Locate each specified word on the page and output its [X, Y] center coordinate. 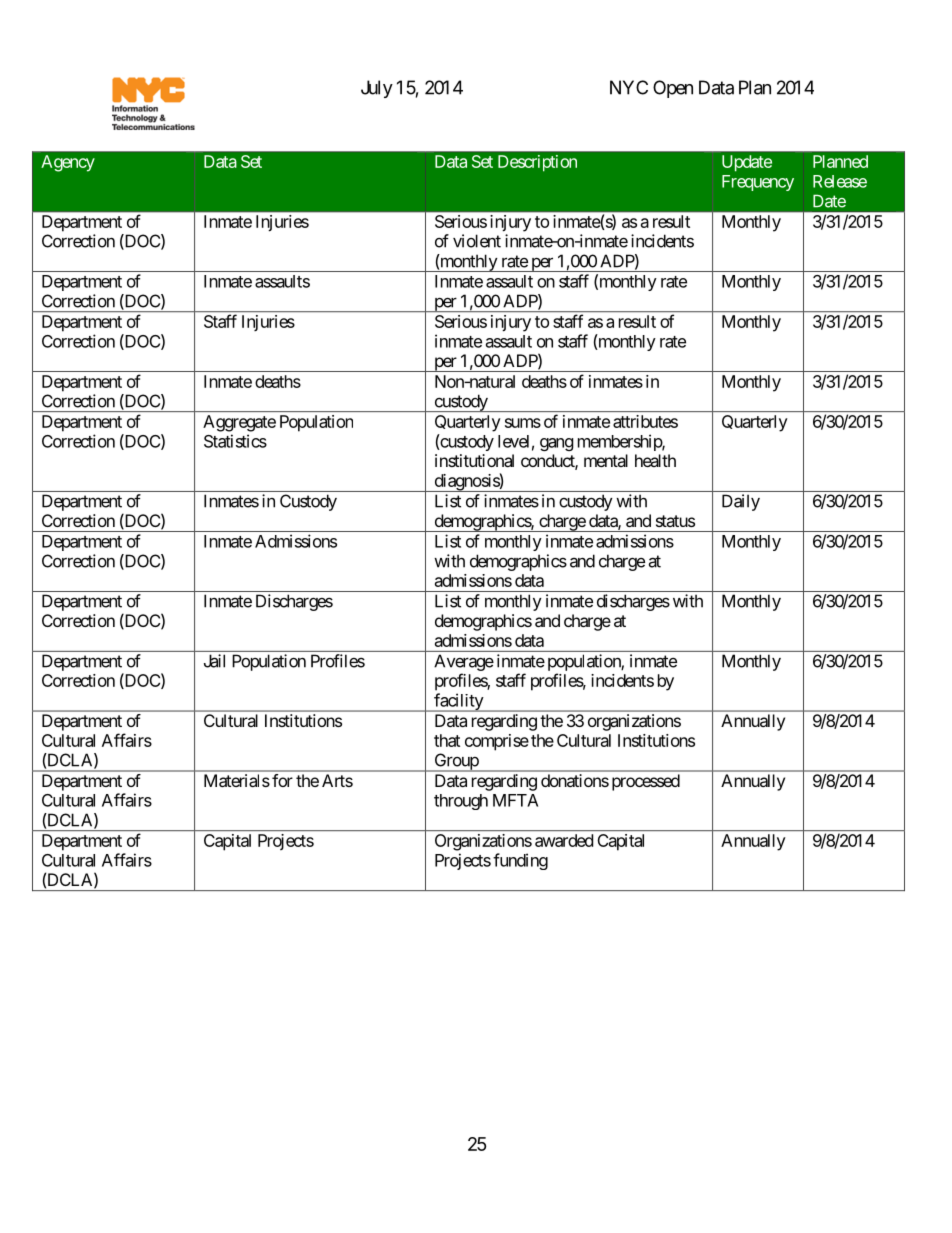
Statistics [235, 441]
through [461, 802]
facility [458, 702]
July [377, 89]
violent [477, 241]
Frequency [758, 183]
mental [606, 460]
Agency [68, 163]
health [655, 460]
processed [646, 782]
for [282, 780]
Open [673, 89]
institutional [474, 460]
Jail [214, 661]
